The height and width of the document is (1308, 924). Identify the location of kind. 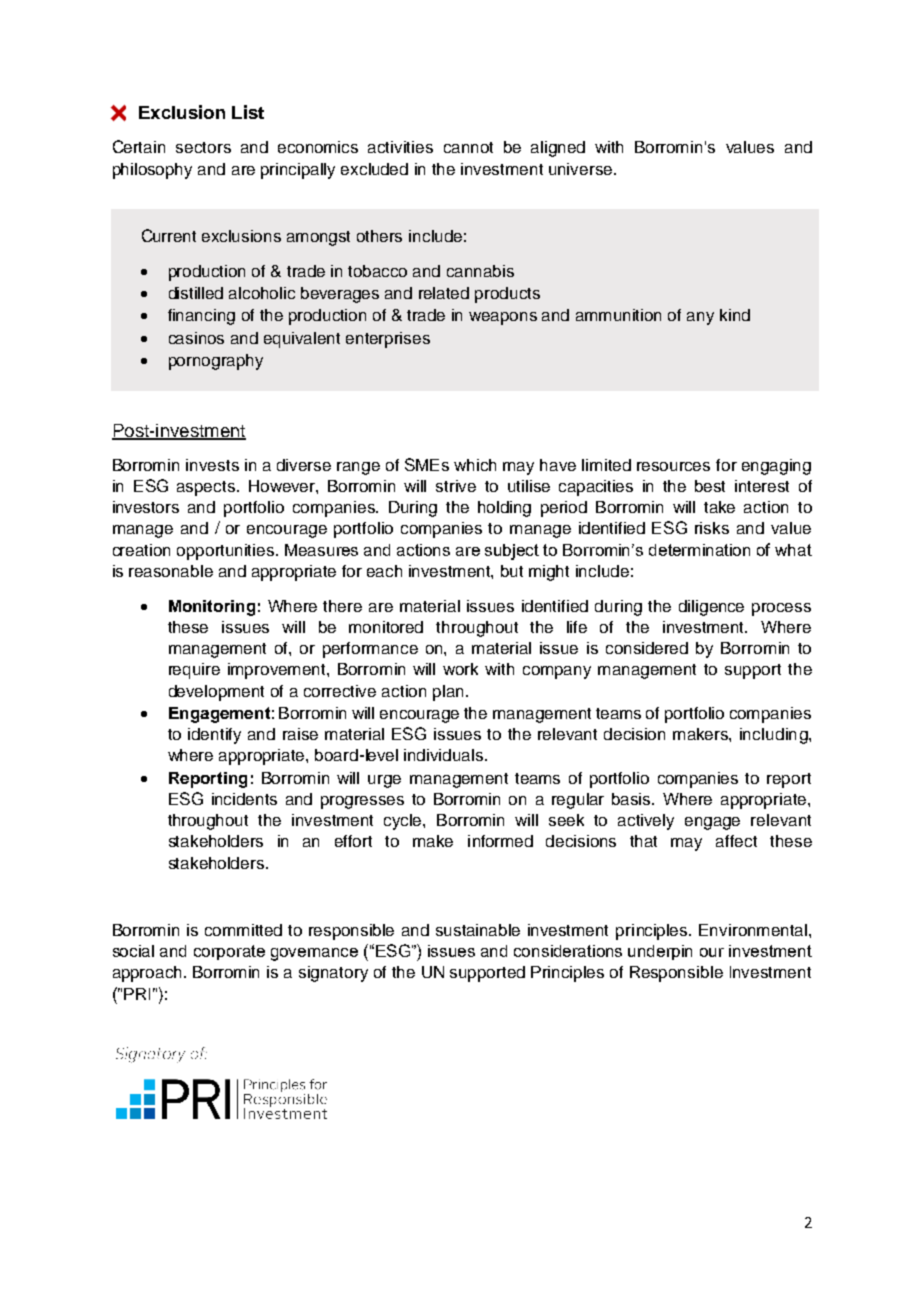
(735, 315).
